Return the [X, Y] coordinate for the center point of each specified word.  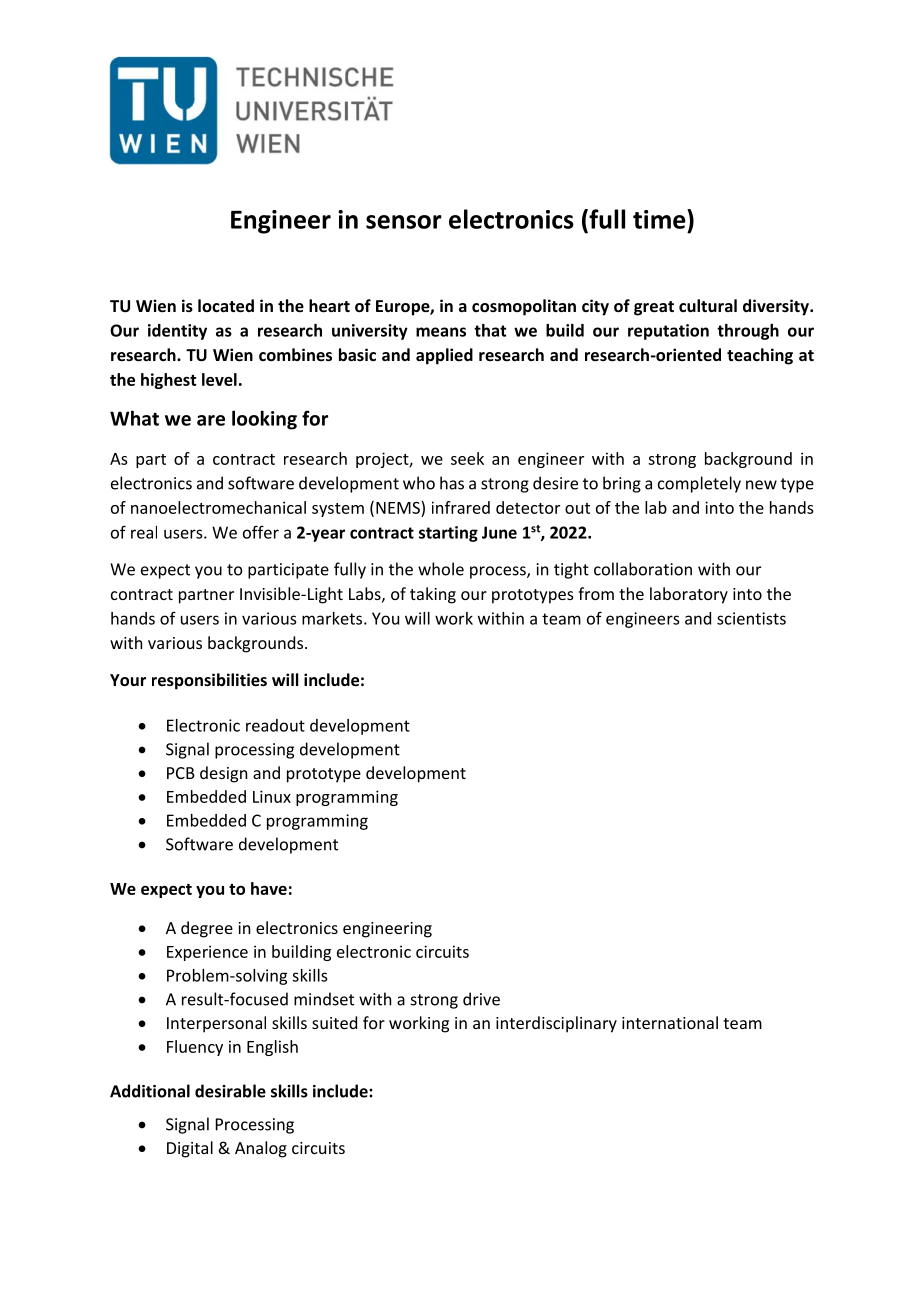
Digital [190, 1149]
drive [481, 999]
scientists [751, 618]
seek [467, 458]
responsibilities [209, 681]
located [226, 305]
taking [433, 595]
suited [334, 1022]
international [670, 1022]
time [660, 219]
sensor [404, 222]
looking [264, 420]
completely [699, 484]
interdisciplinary [556, 1024]
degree [207, 929]
